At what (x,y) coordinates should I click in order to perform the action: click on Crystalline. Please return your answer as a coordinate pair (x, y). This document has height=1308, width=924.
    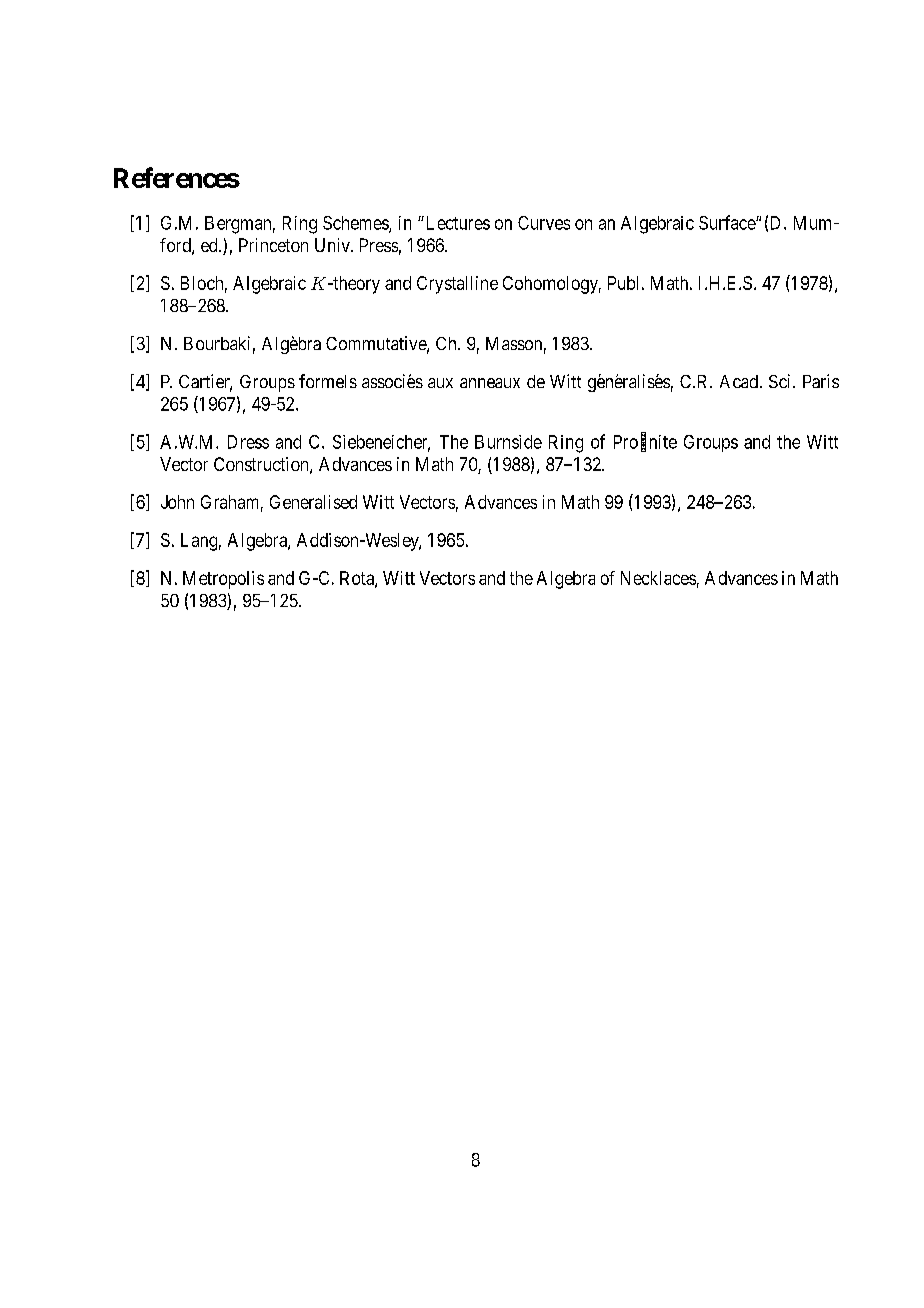
    Looking at the image, I should click on (457, 285).
